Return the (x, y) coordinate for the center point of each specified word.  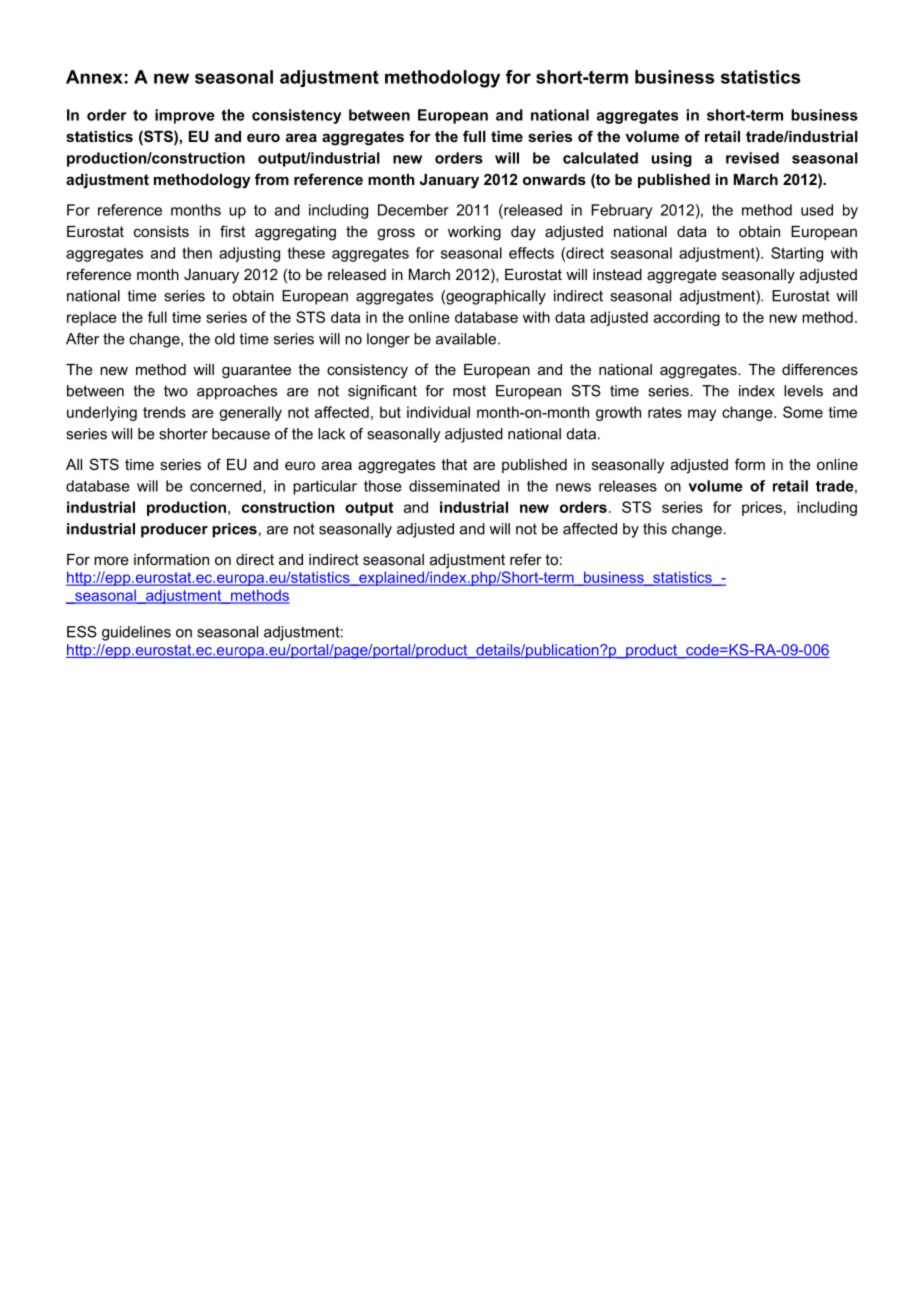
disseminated (454, 486)
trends (164, 412)
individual (438, 412)
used (817, 210)
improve (185, 116)
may (702, 415)
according (687, 318)
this (655, 529)
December (413, 210)
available (466, 339)
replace (92, 318)
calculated (600, 158)
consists (161, 231)
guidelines (136, 633)
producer (174, 530)
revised (752, 158)
